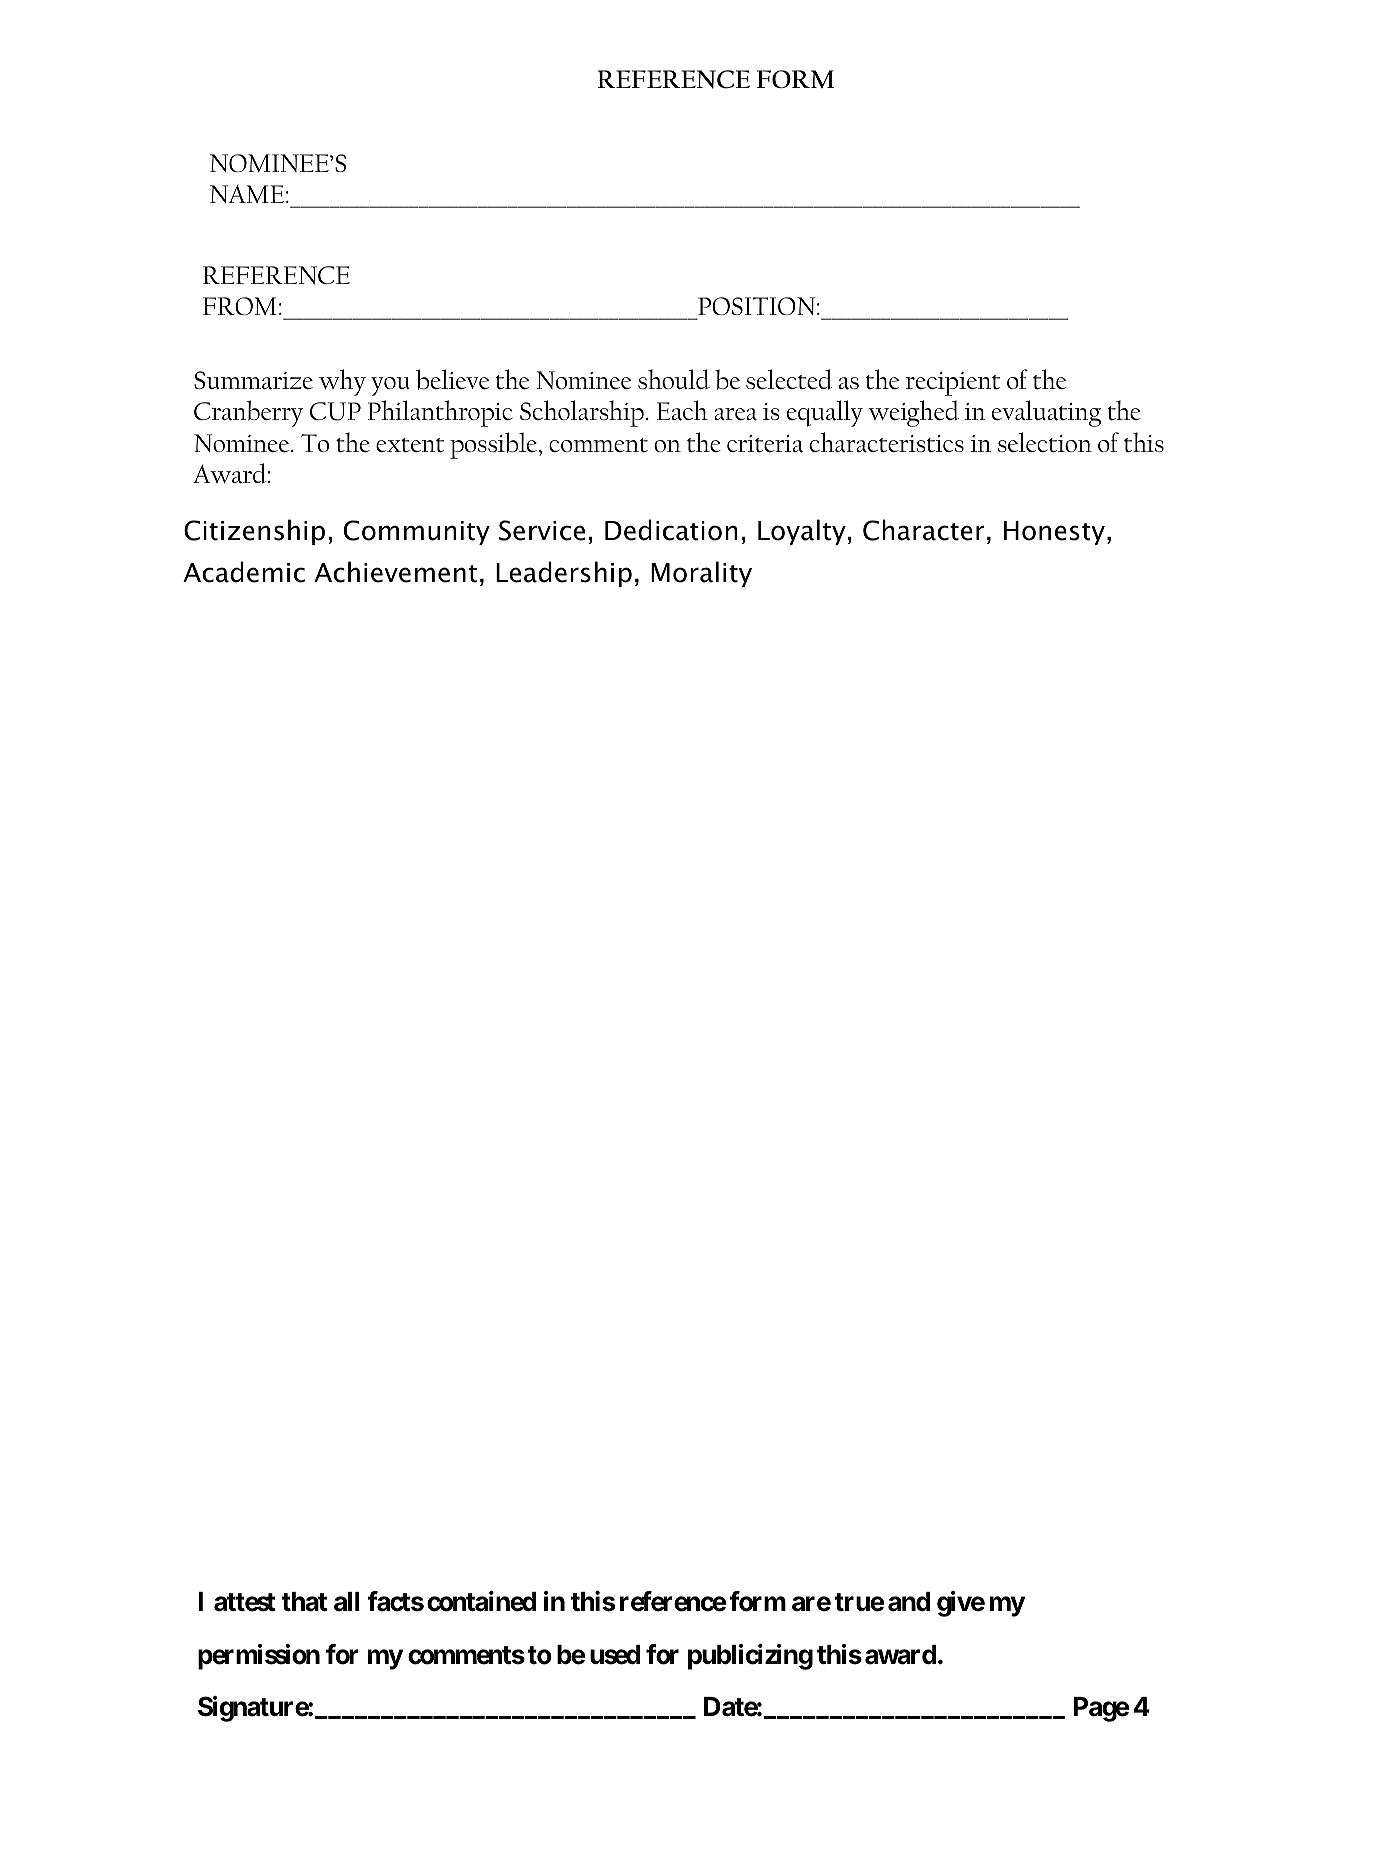 This document has height=1865, width=1397. I want to click on Each, so click(682, 410).
